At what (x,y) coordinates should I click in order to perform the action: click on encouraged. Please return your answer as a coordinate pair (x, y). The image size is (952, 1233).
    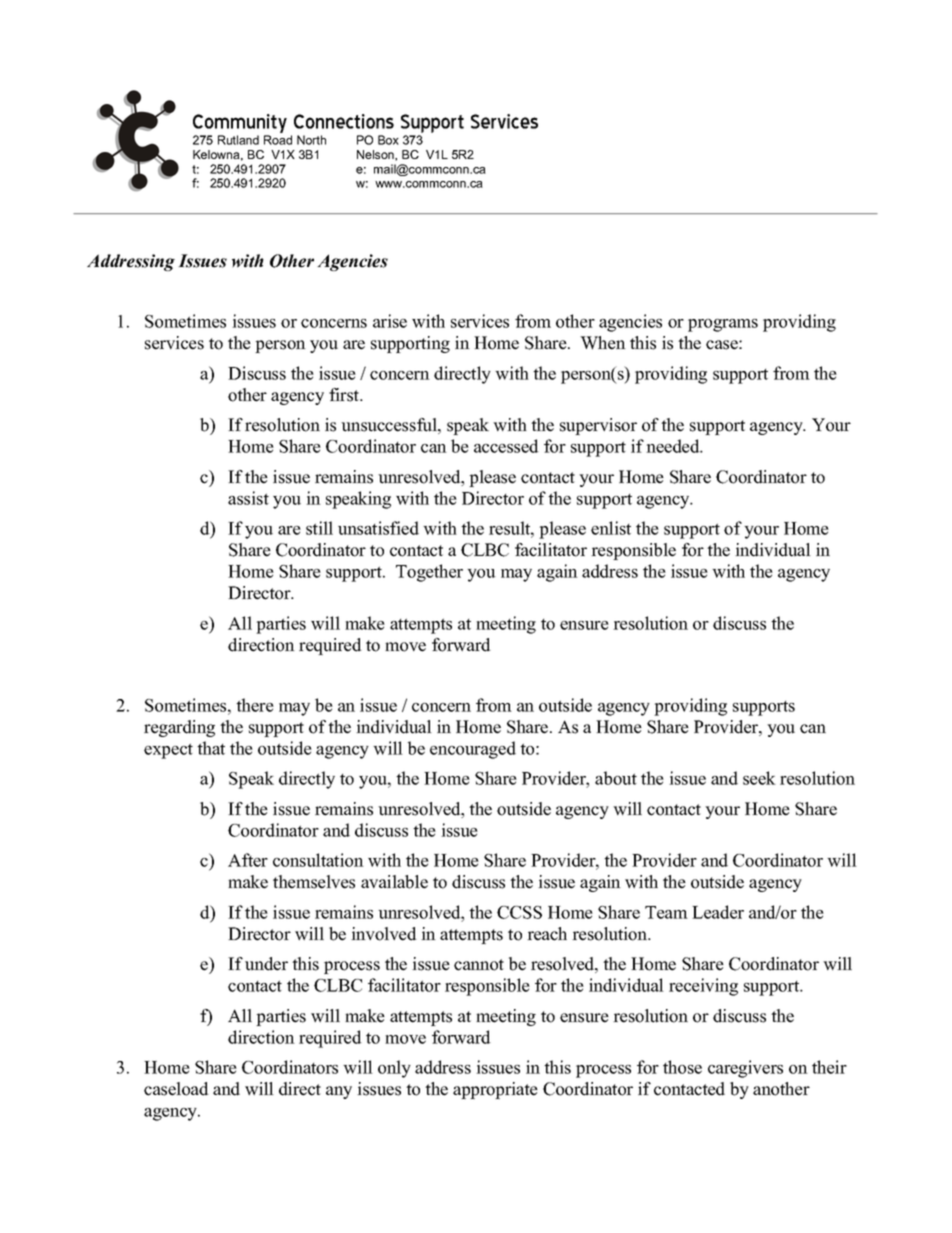
    Looking at the image, I should click on (473, 750).
